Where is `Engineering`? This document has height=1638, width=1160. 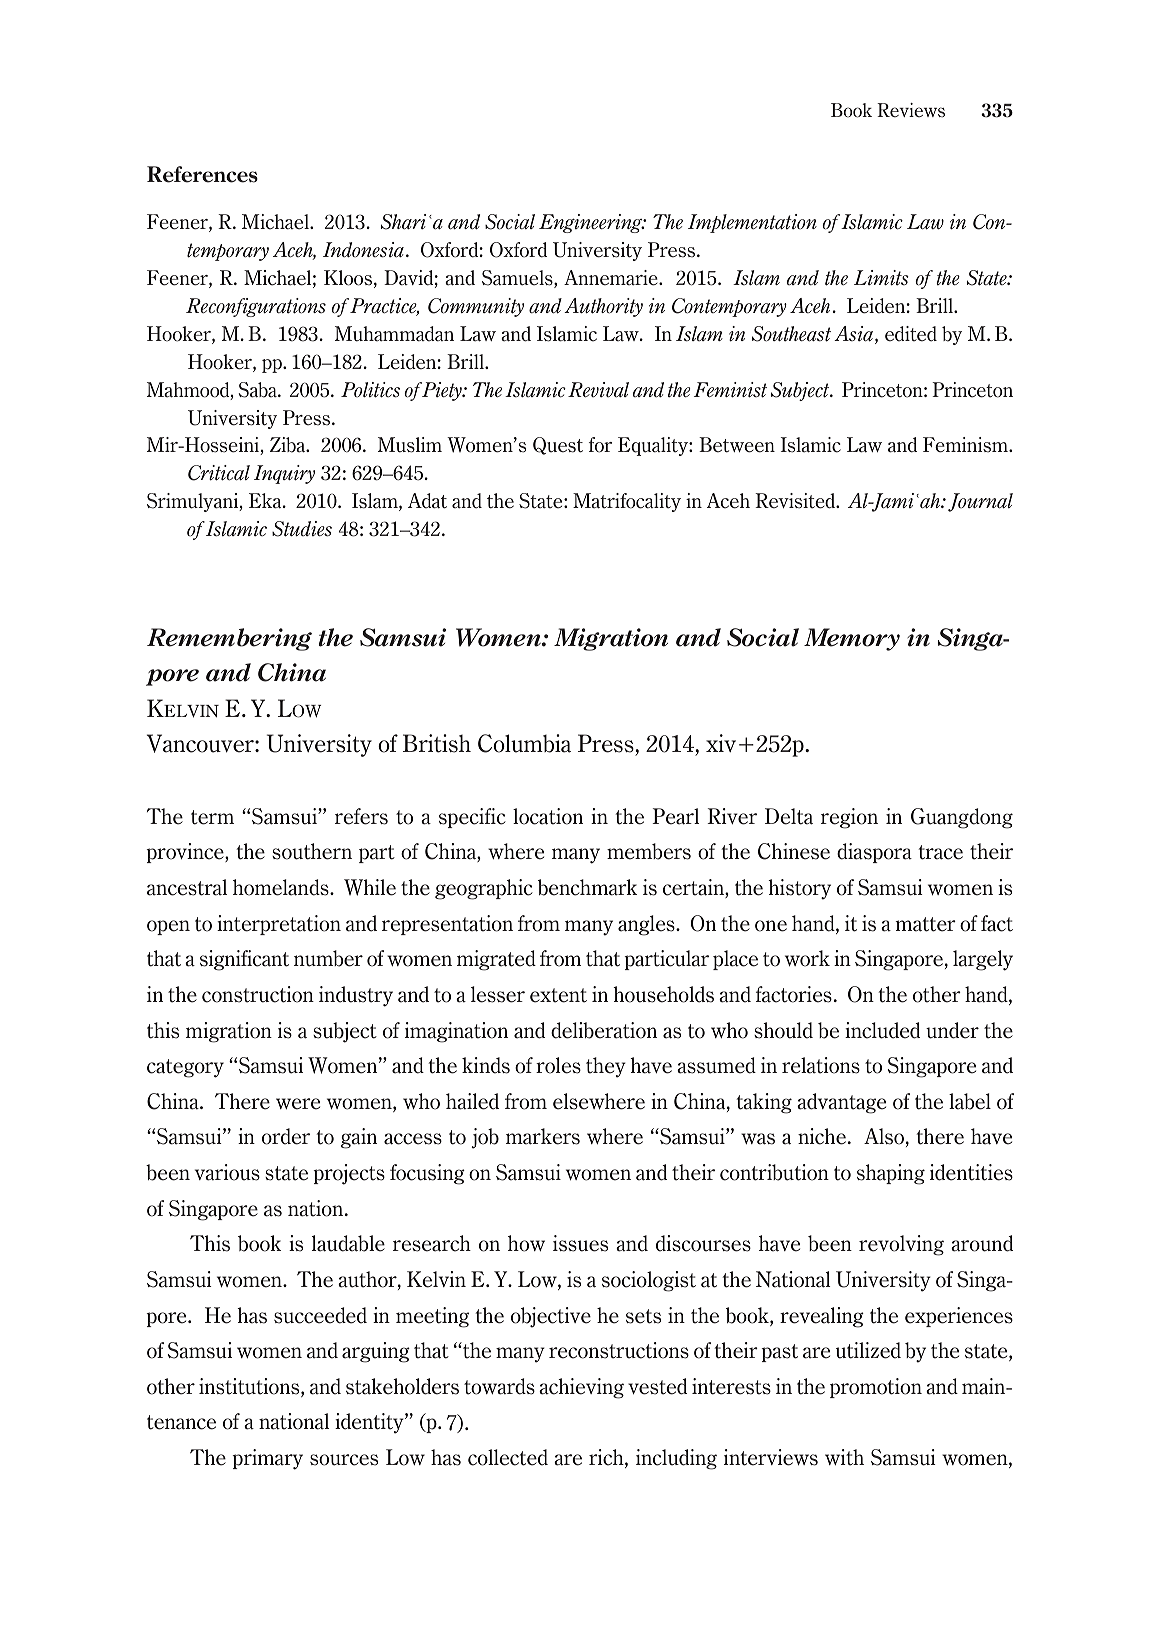 Engineering is located at coordinates (592, 223).
